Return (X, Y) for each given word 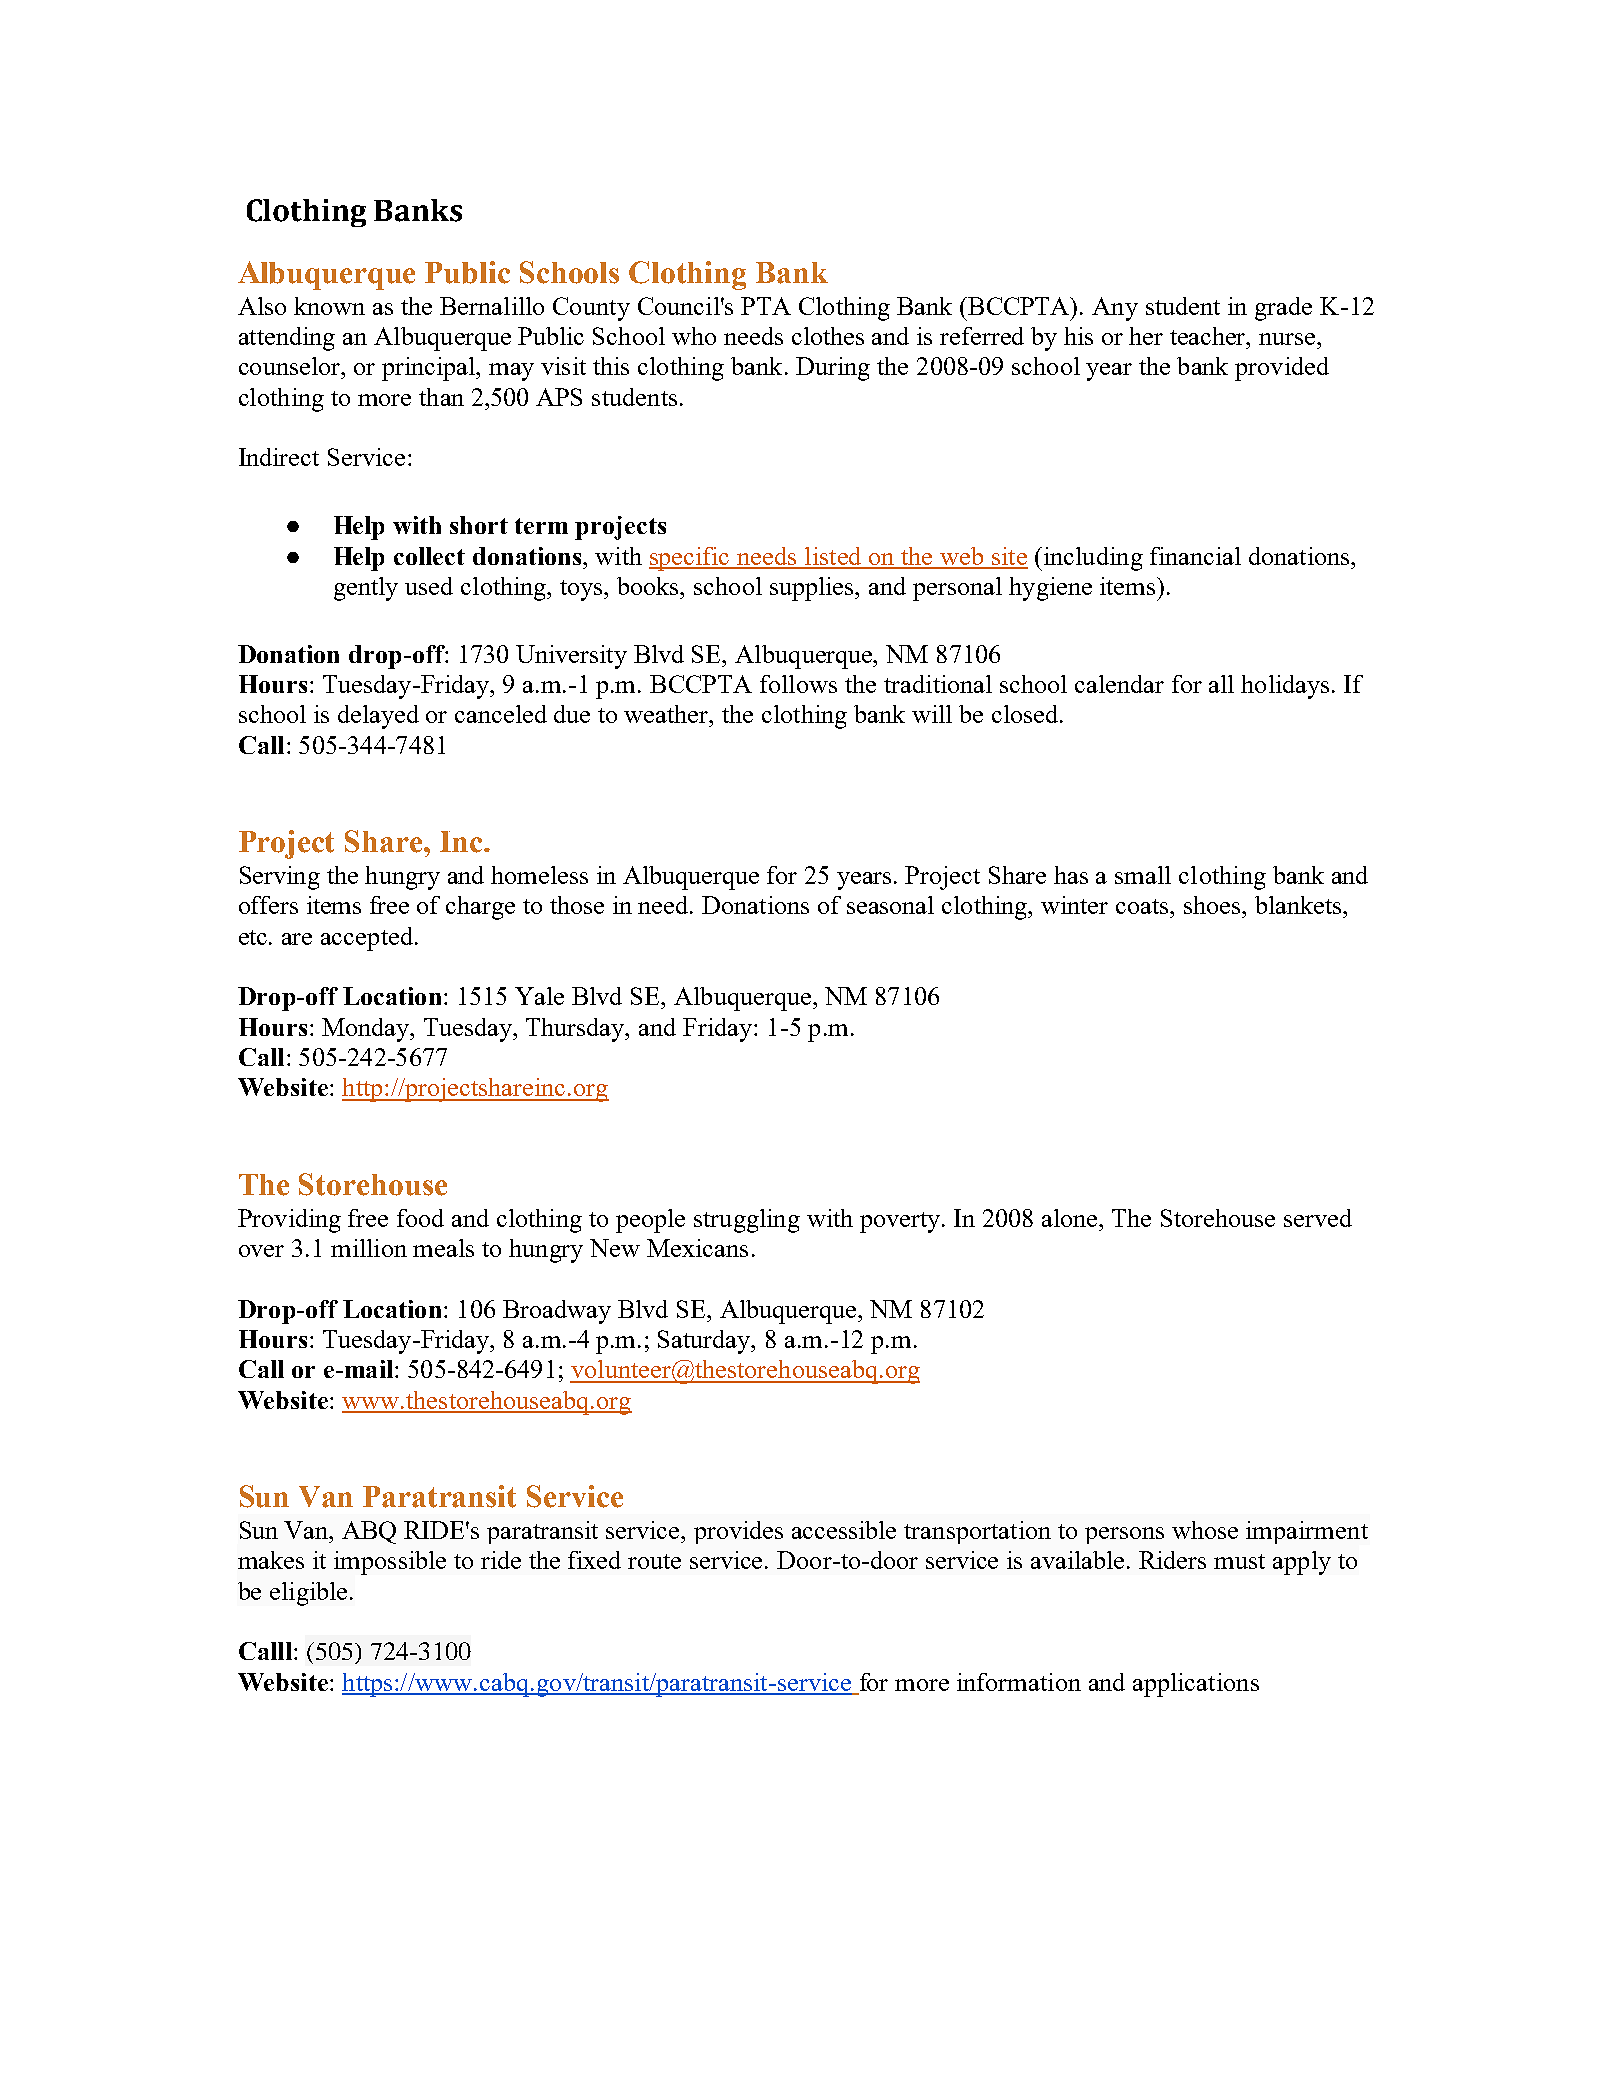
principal (430, 369)
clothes (828, 336)
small (1143, 875)
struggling (747, 1221)
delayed (378, 717)
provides (738, 1532)
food (420, 1218)
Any (1115, 309)
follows (798, 684)
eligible (308, 1594)
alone (1071, 1218)
